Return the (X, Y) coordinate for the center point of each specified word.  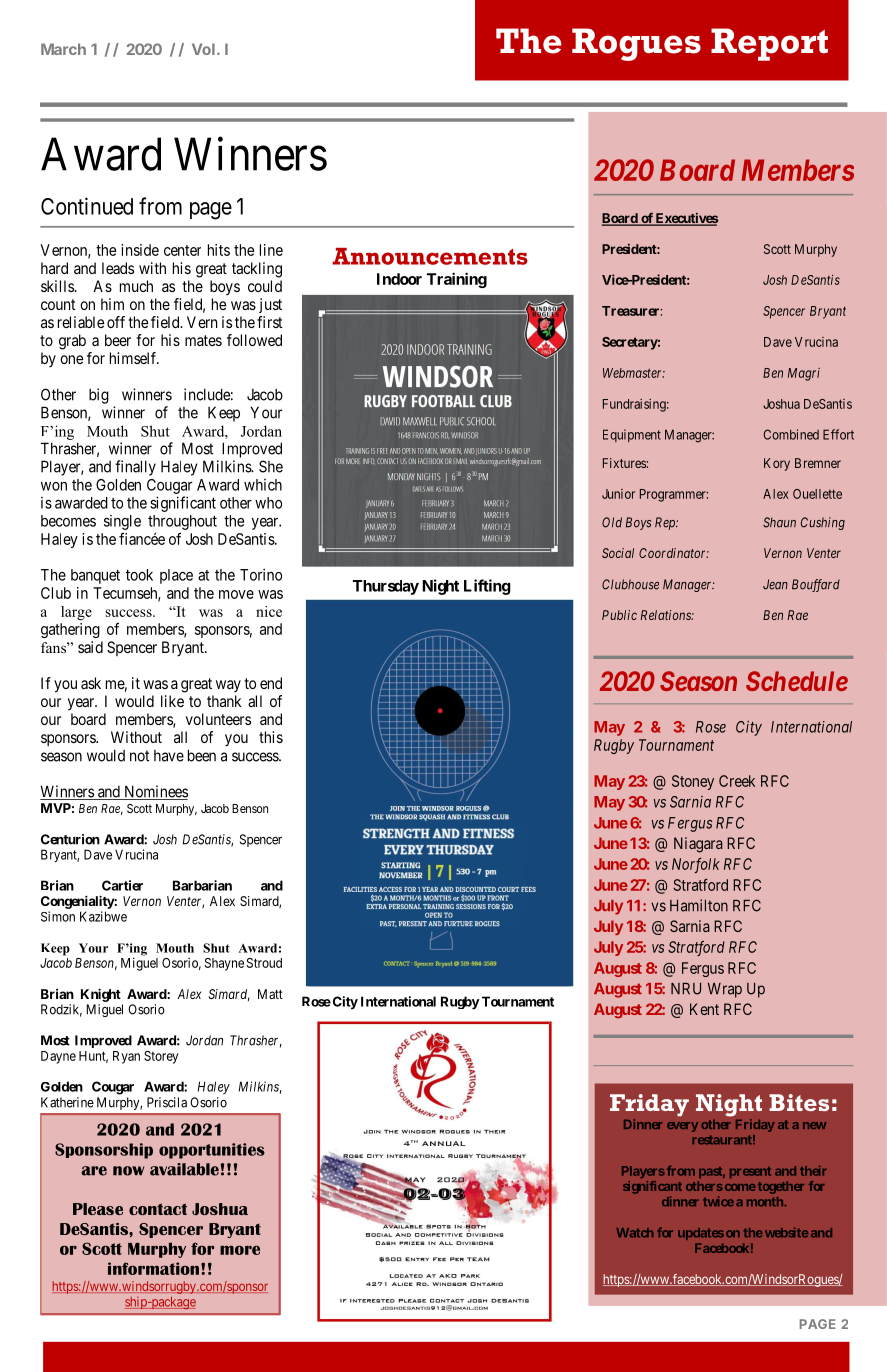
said (90, 647)
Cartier (122, 885)
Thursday (386, 587)
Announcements (430, 256)
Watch (634, 1233)
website (785, 1232)
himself (134, 358)
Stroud (264, 963)
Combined (791, 434)
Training (457, 280)
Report (769, 44)
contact (158, 1209)
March (63, 49)
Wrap (725, 990)
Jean (775, 584)
